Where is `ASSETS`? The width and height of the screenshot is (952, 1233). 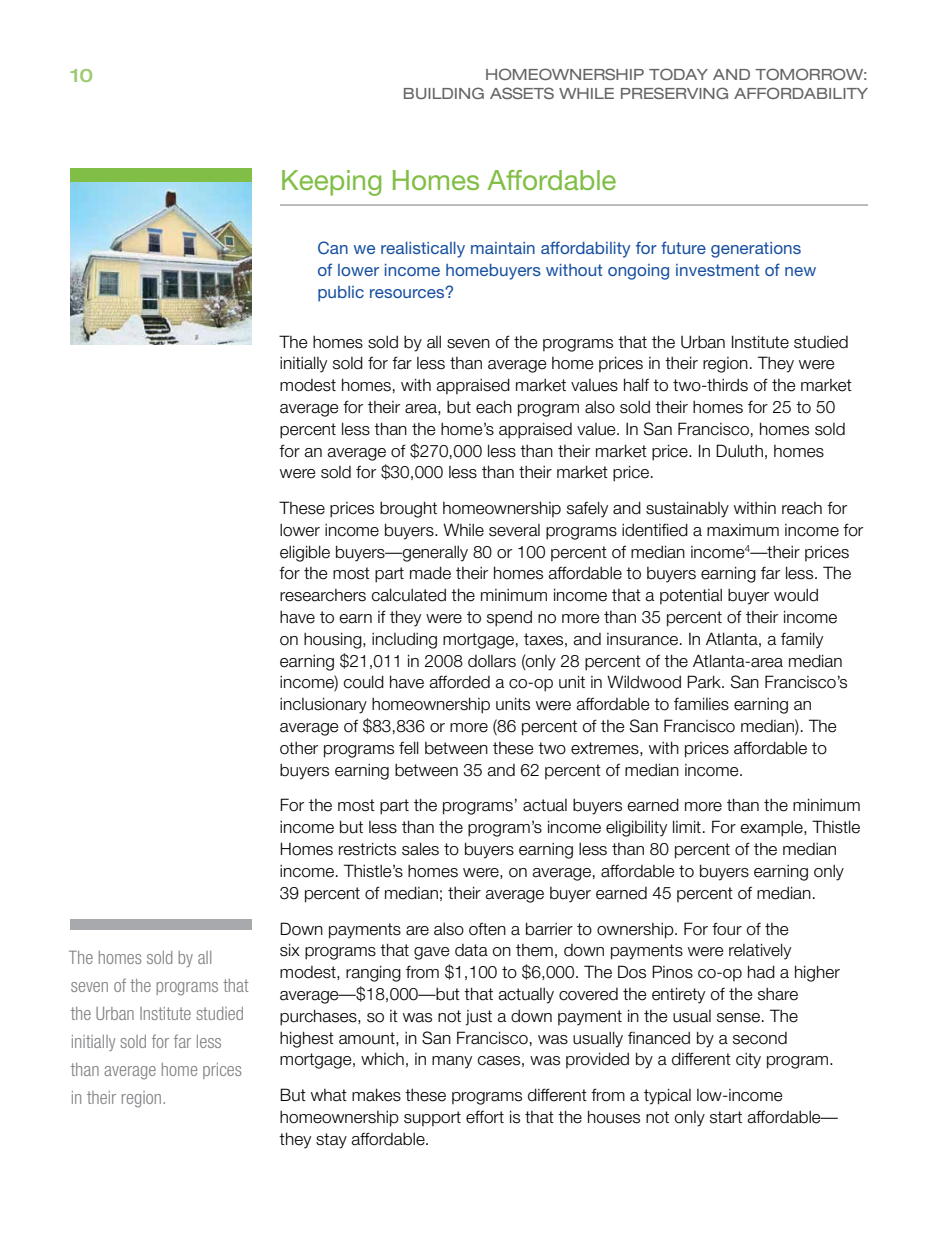
ASSETS is located at coordinates (522, 93).
